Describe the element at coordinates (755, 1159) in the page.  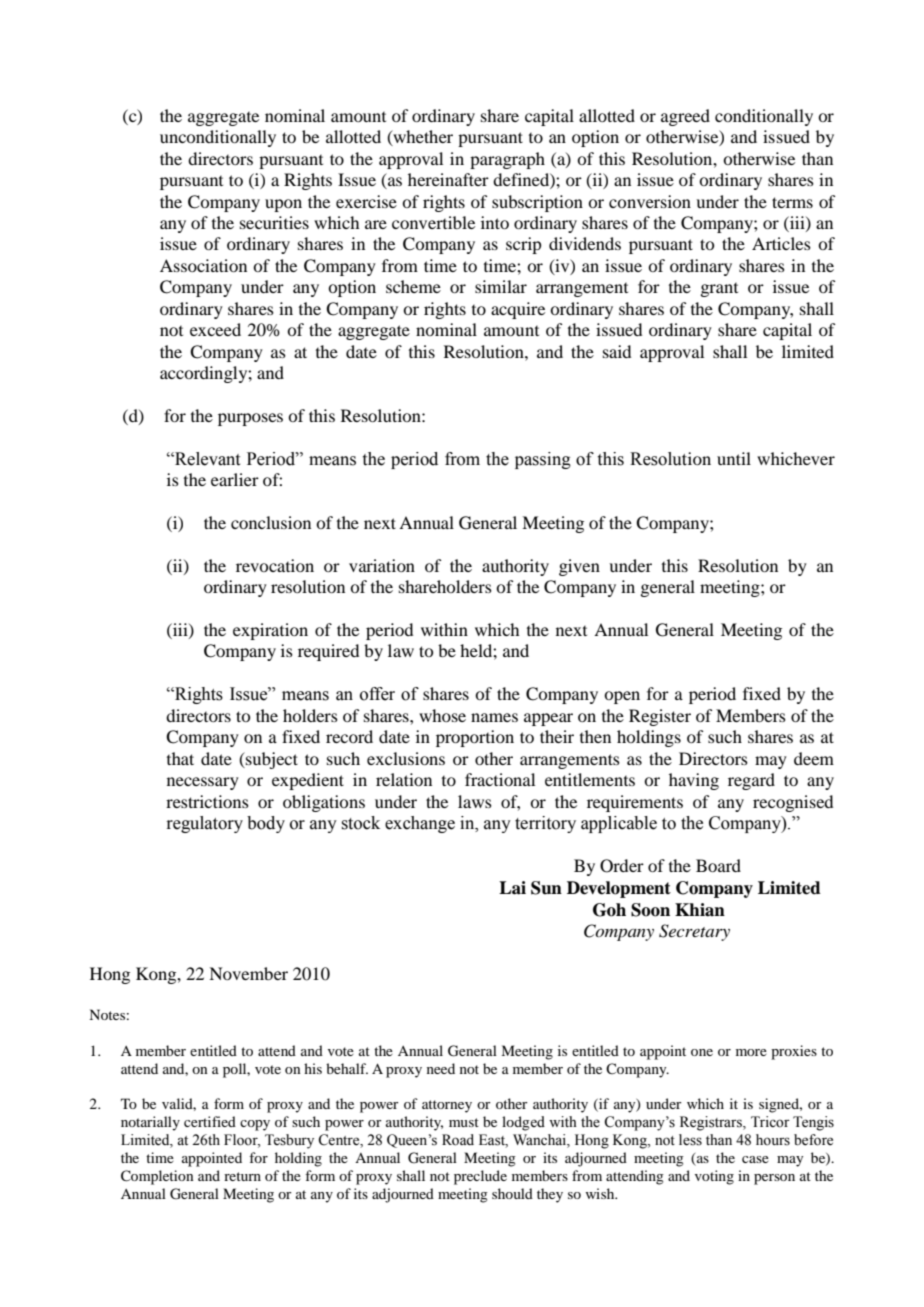
I see `case` at that location.
